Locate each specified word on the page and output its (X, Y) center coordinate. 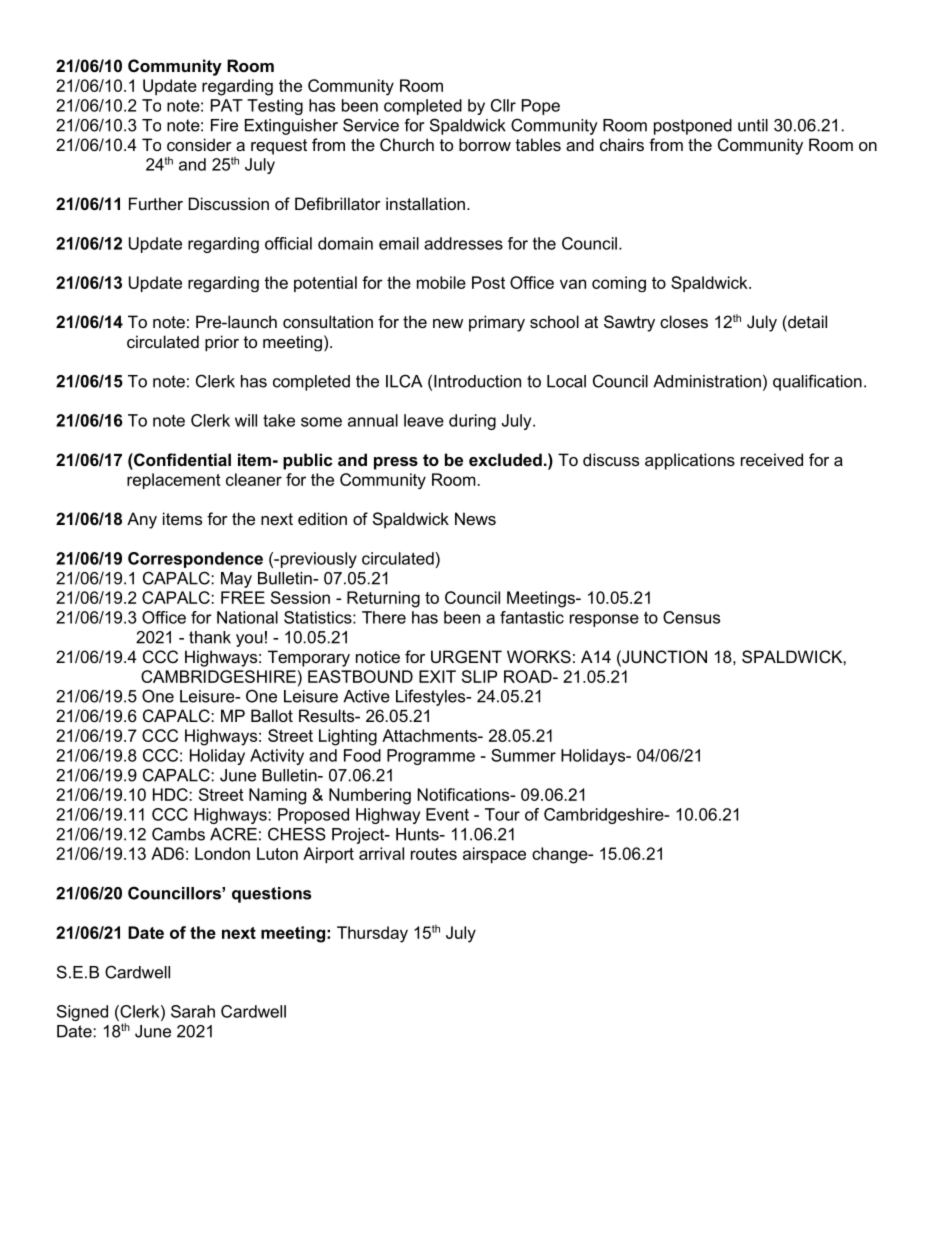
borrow (485, 144)
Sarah (193, 1011)
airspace (494, 855)
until (753, 125)
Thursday (372, 934)
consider (199, 144)
